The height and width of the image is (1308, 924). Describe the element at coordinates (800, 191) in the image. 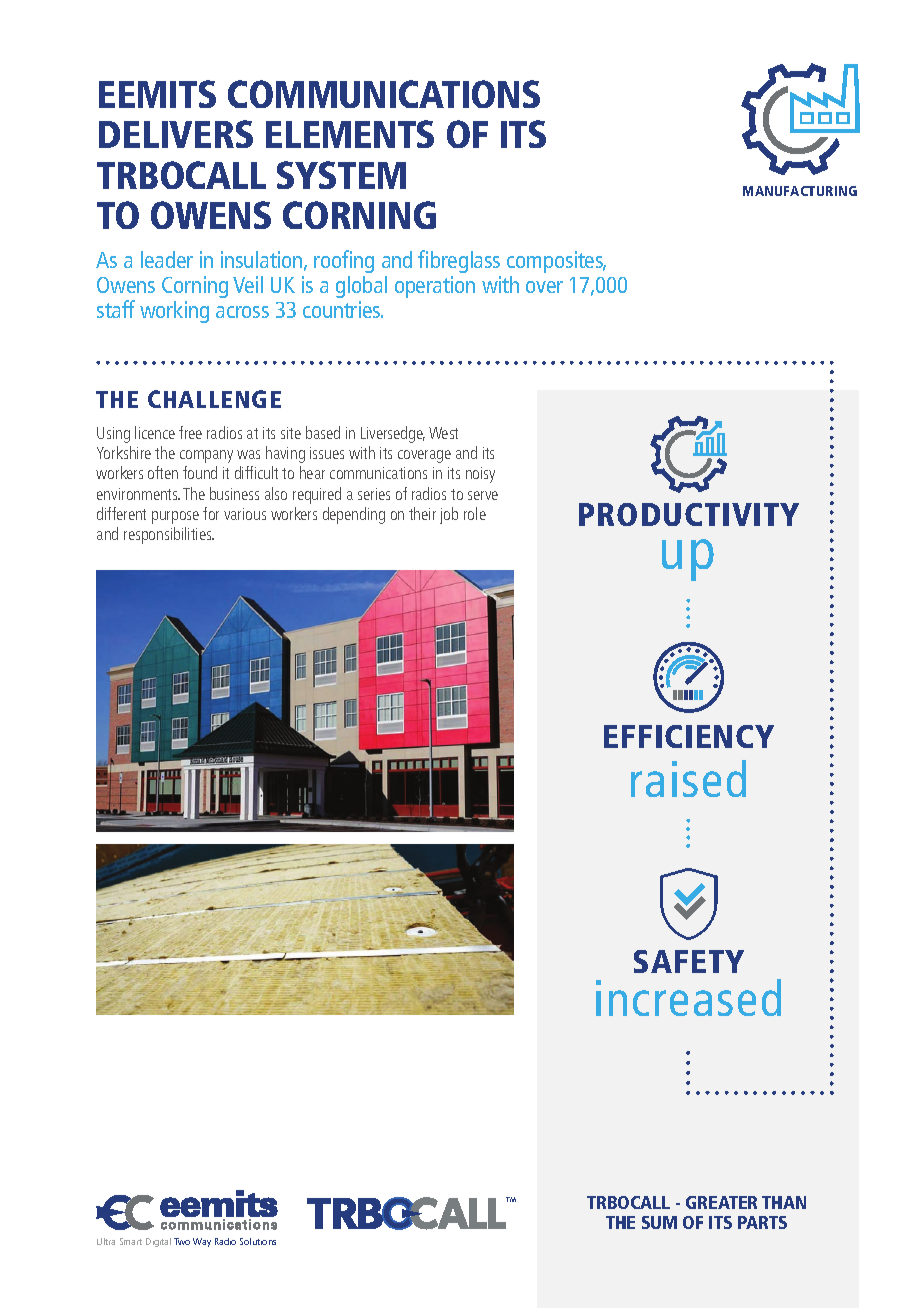

I see `MANUFACTURING` at that location.
